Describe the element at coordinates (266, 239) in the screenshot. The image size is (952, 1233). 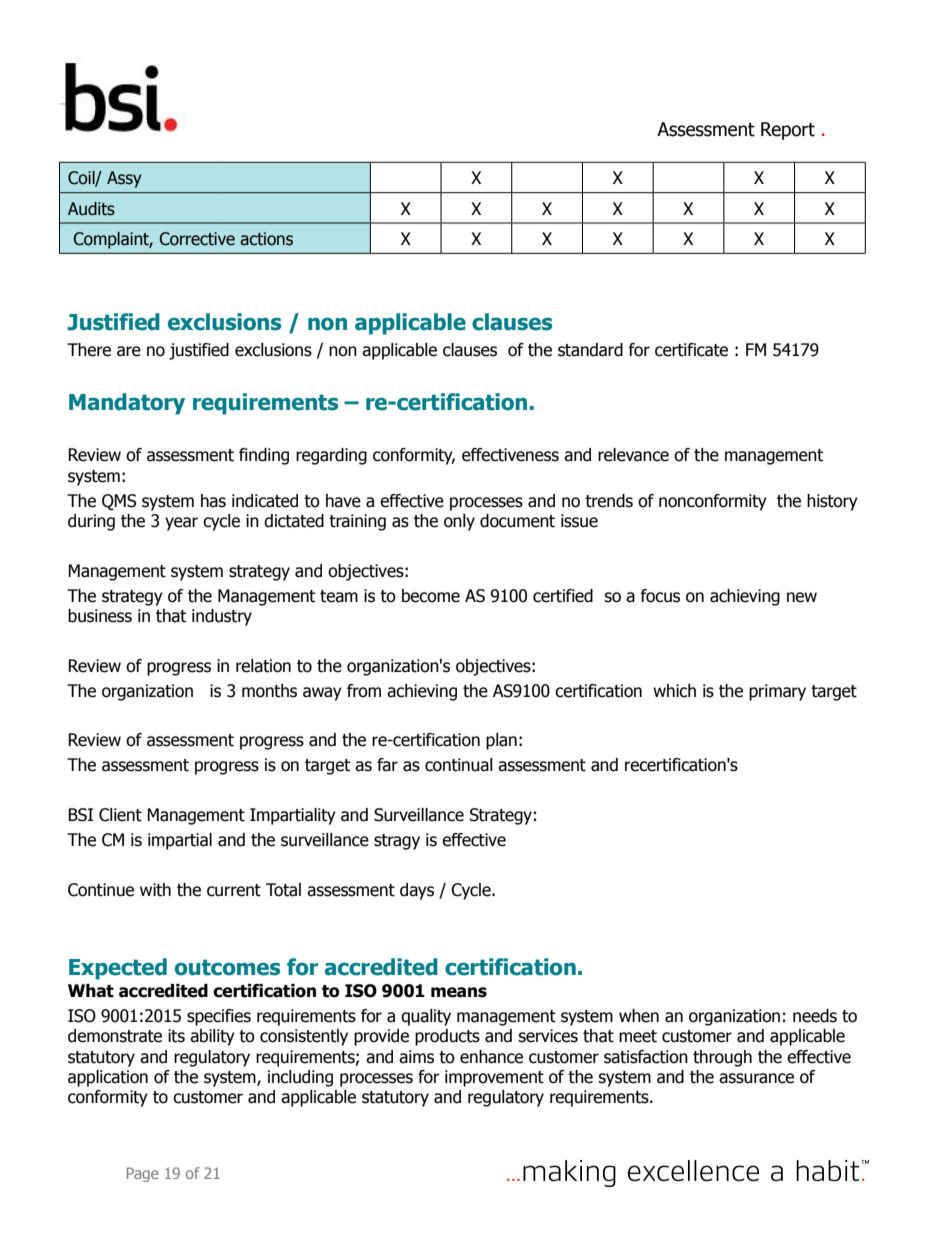
I see `actions` at that location.
